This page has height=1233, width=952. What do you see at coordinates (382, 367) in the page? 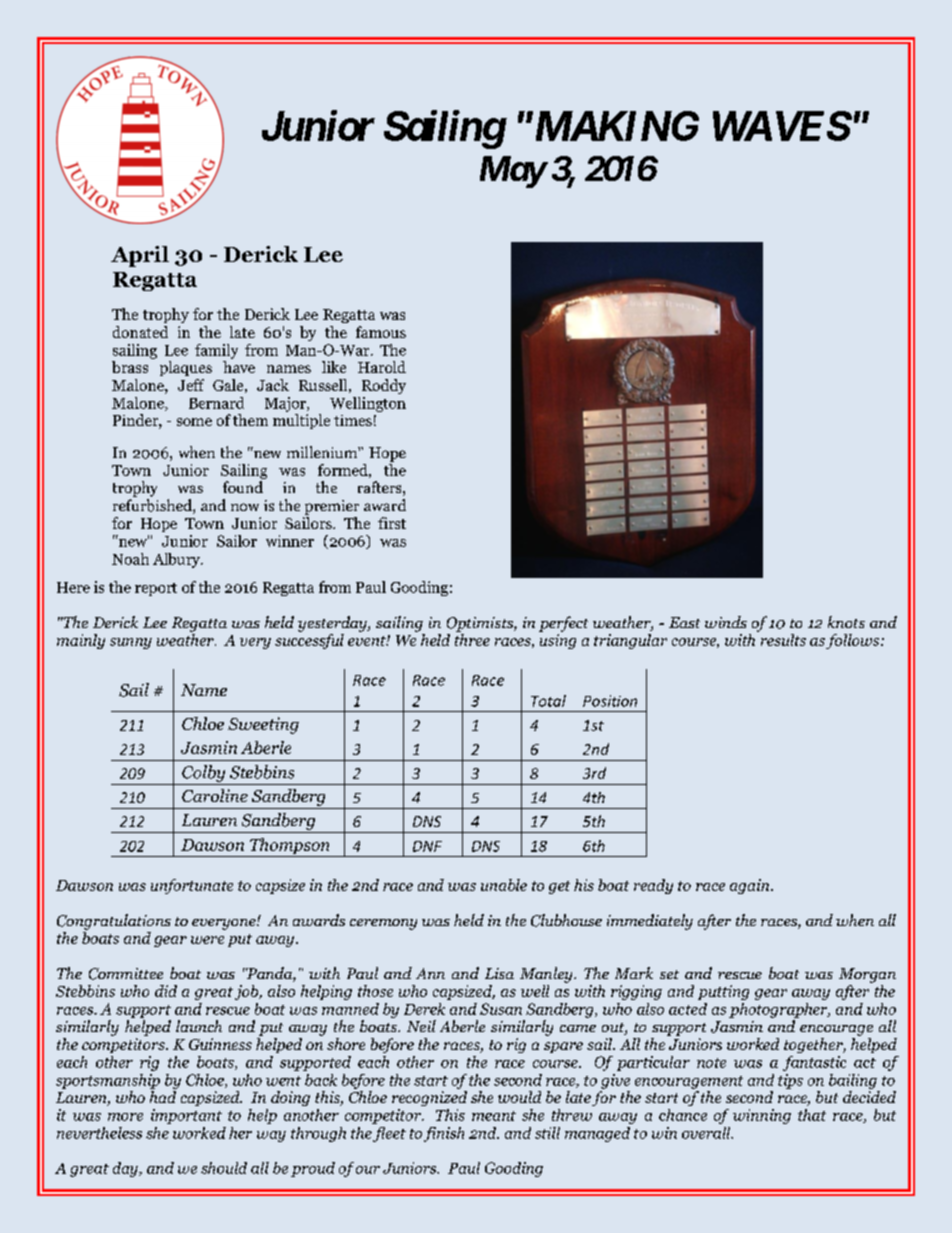
I see `Harold` at bounding box center [382, 367].
